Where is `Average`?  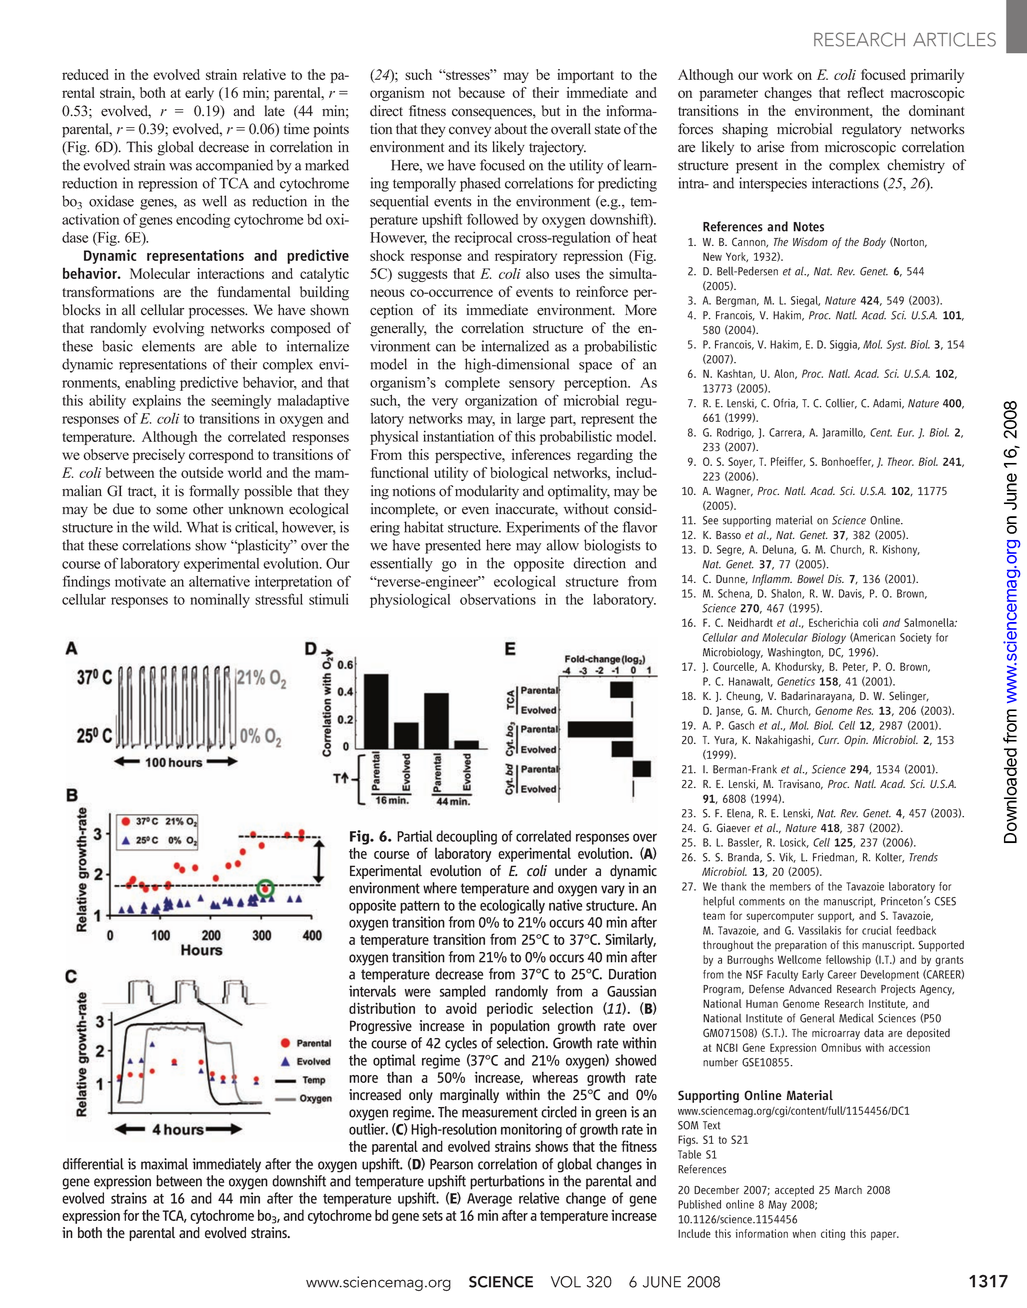
Average is located at coordinates (489, 1200).
